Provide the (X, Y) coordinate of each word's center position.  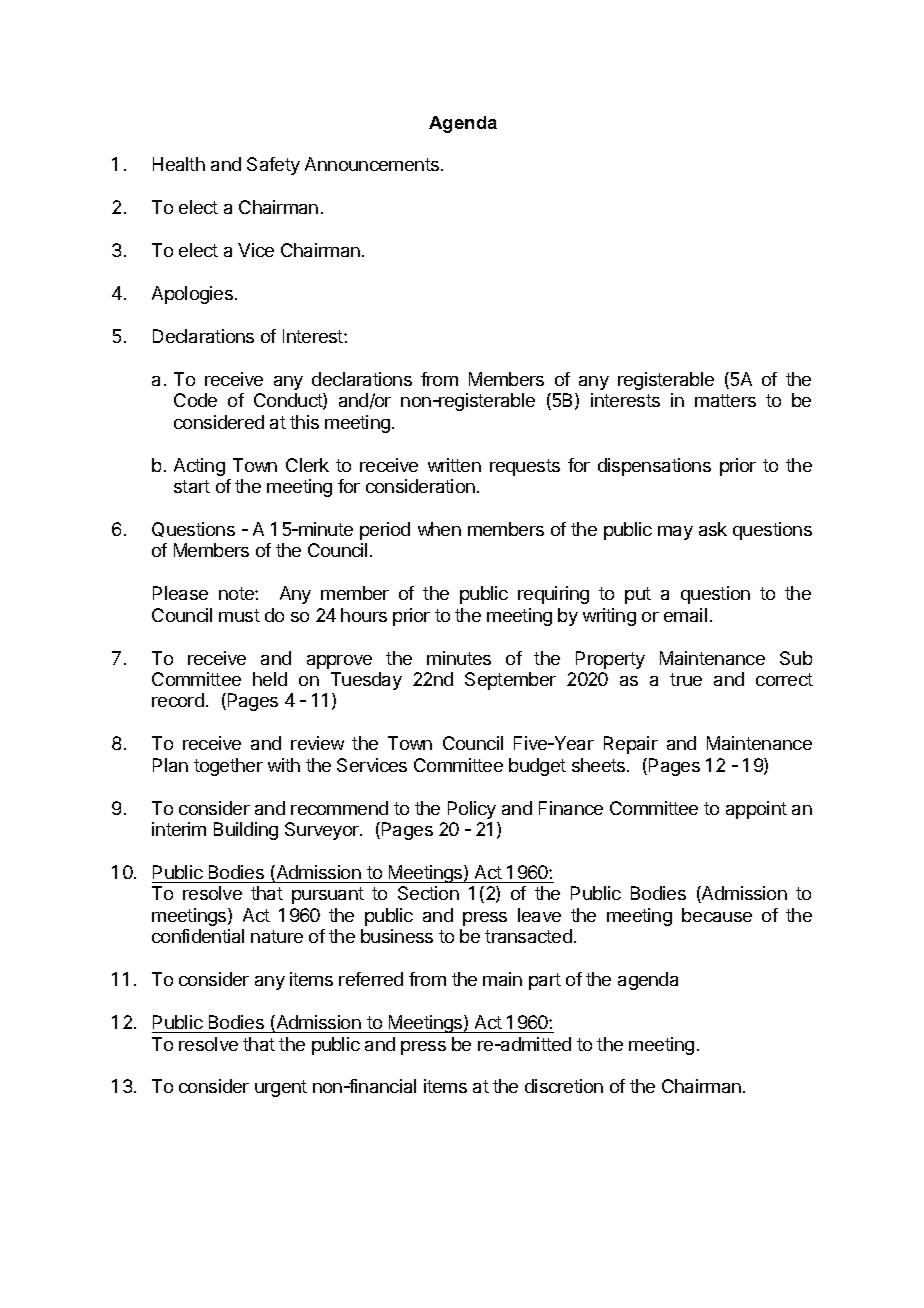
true (686, 679)
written (454, 465)
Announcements (372, 164)
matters (725, 400)
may (675, 533)
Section (428, 893)
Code (195, 400)
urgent (281, 1088)
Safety (273, 166)
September (510, 681)
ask (713, 529)
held (270, 679)
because (717, 915)
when (439, 529)
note (237, 593)
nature (277, 936)
